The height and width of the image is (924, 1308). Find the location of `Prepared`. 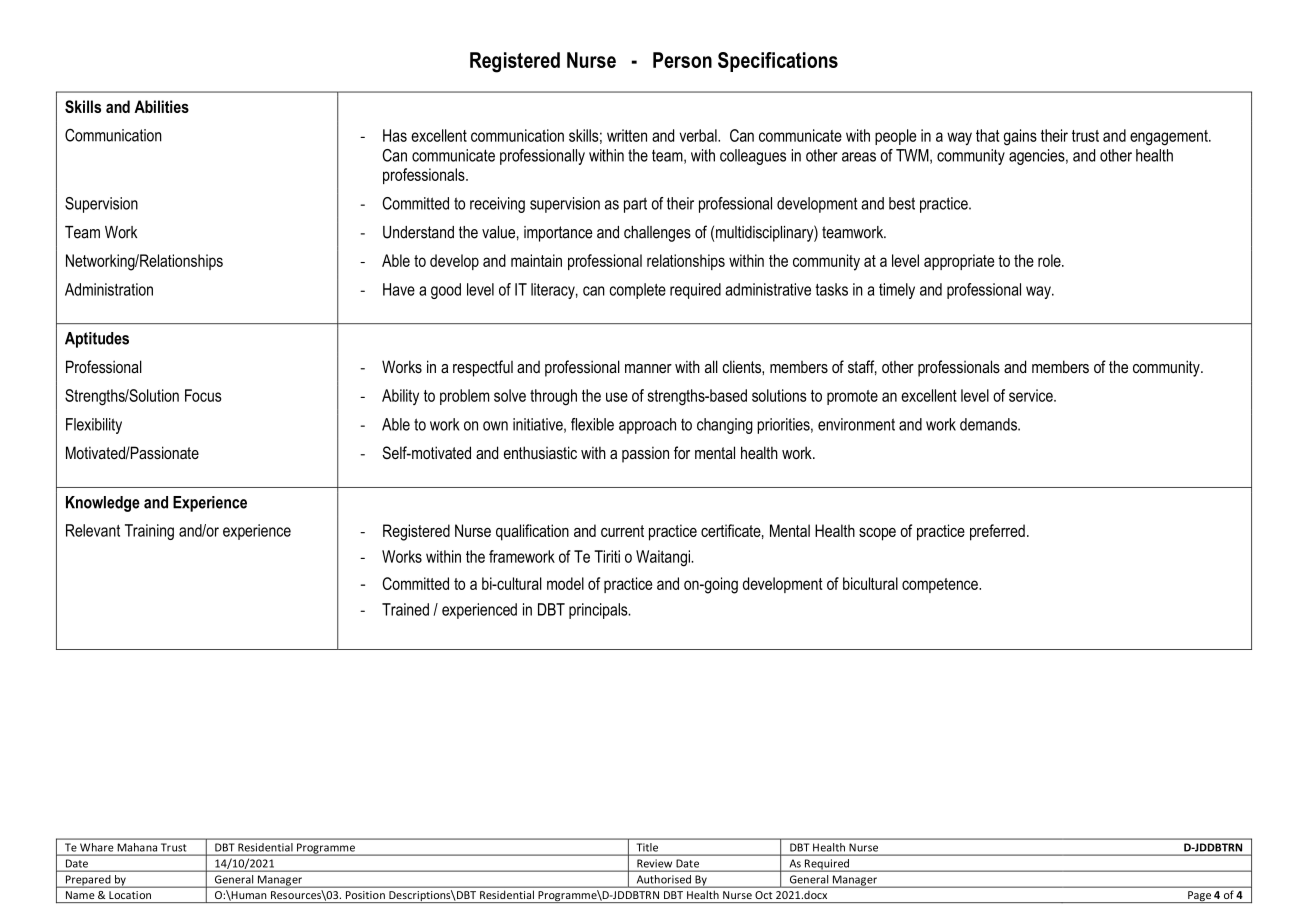

Prepared is located at coordinates (88, 881).
